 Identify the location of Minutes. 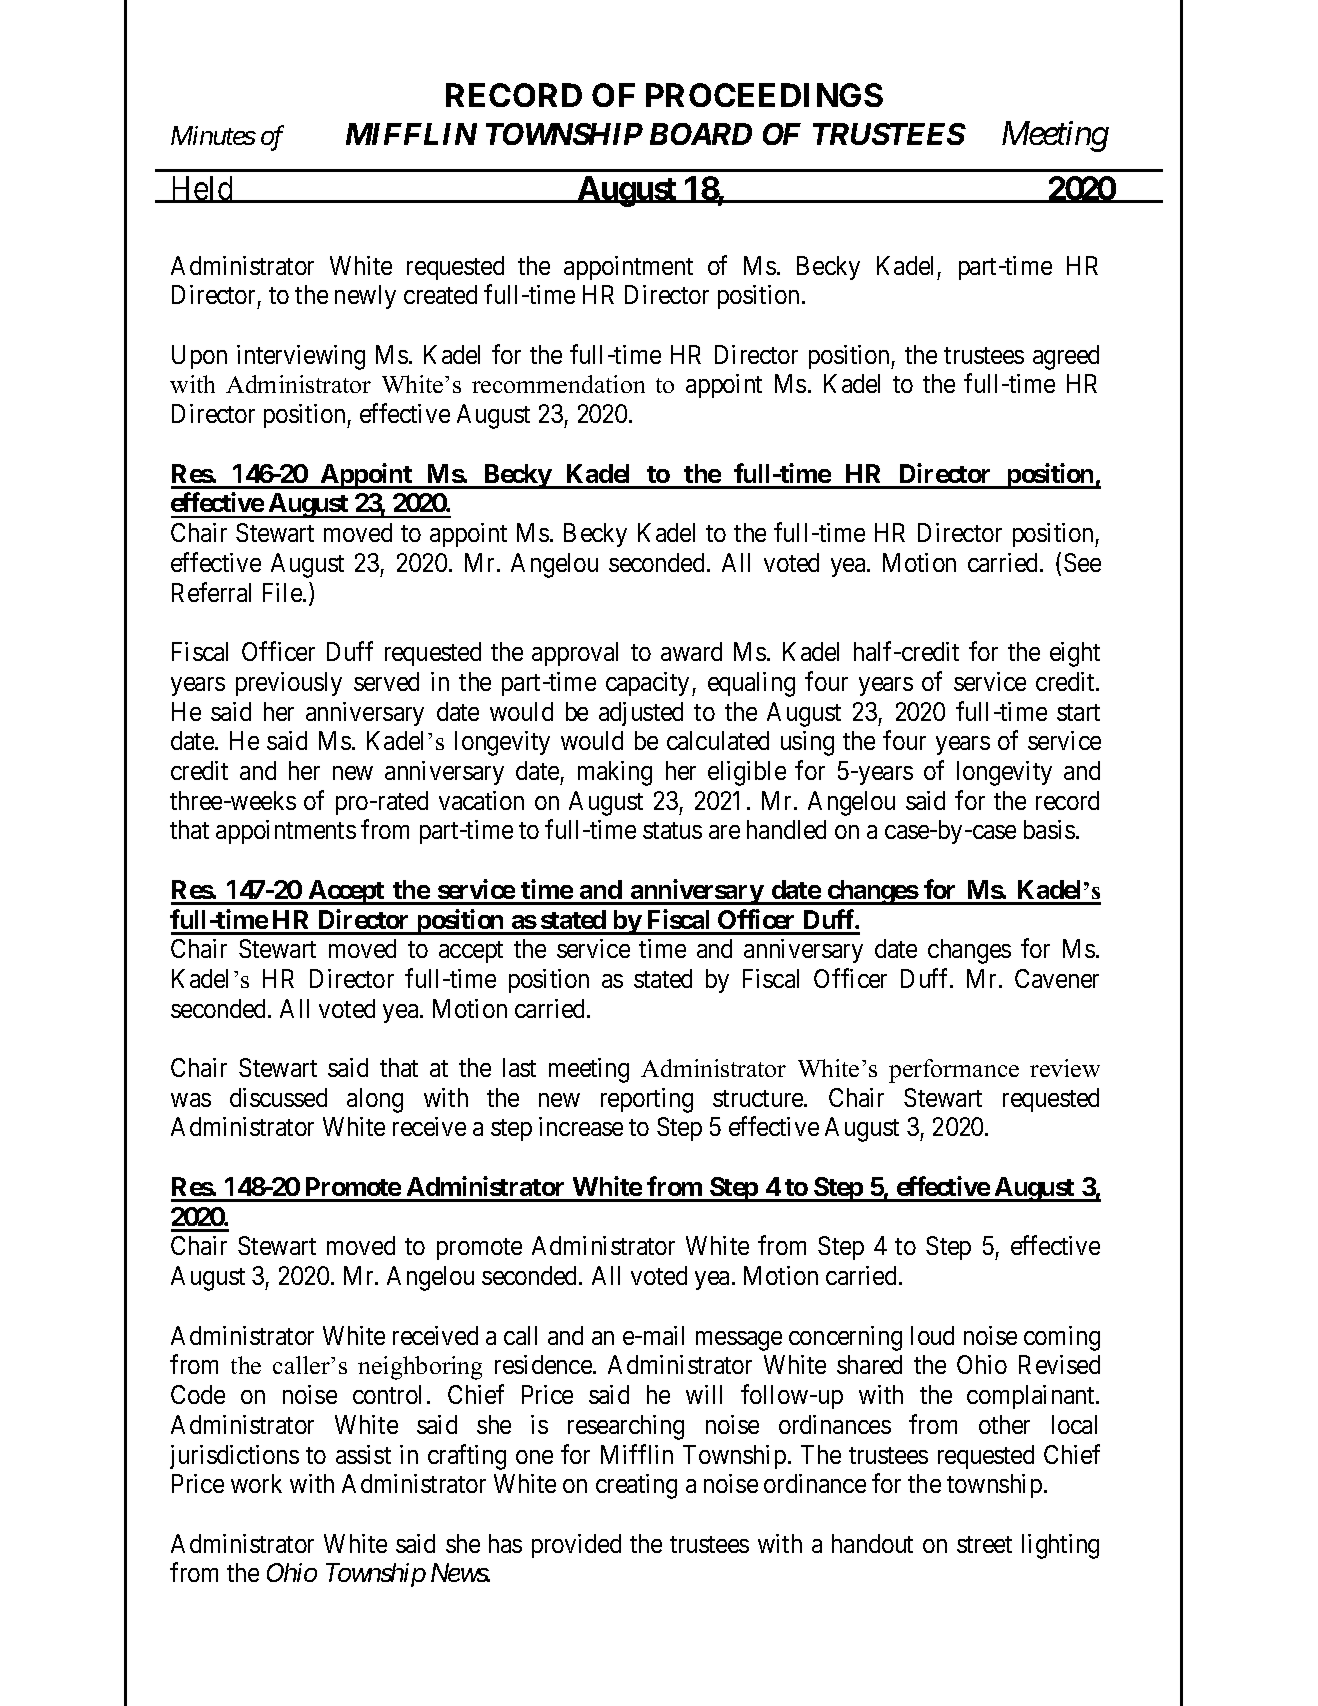
(213, 135).
